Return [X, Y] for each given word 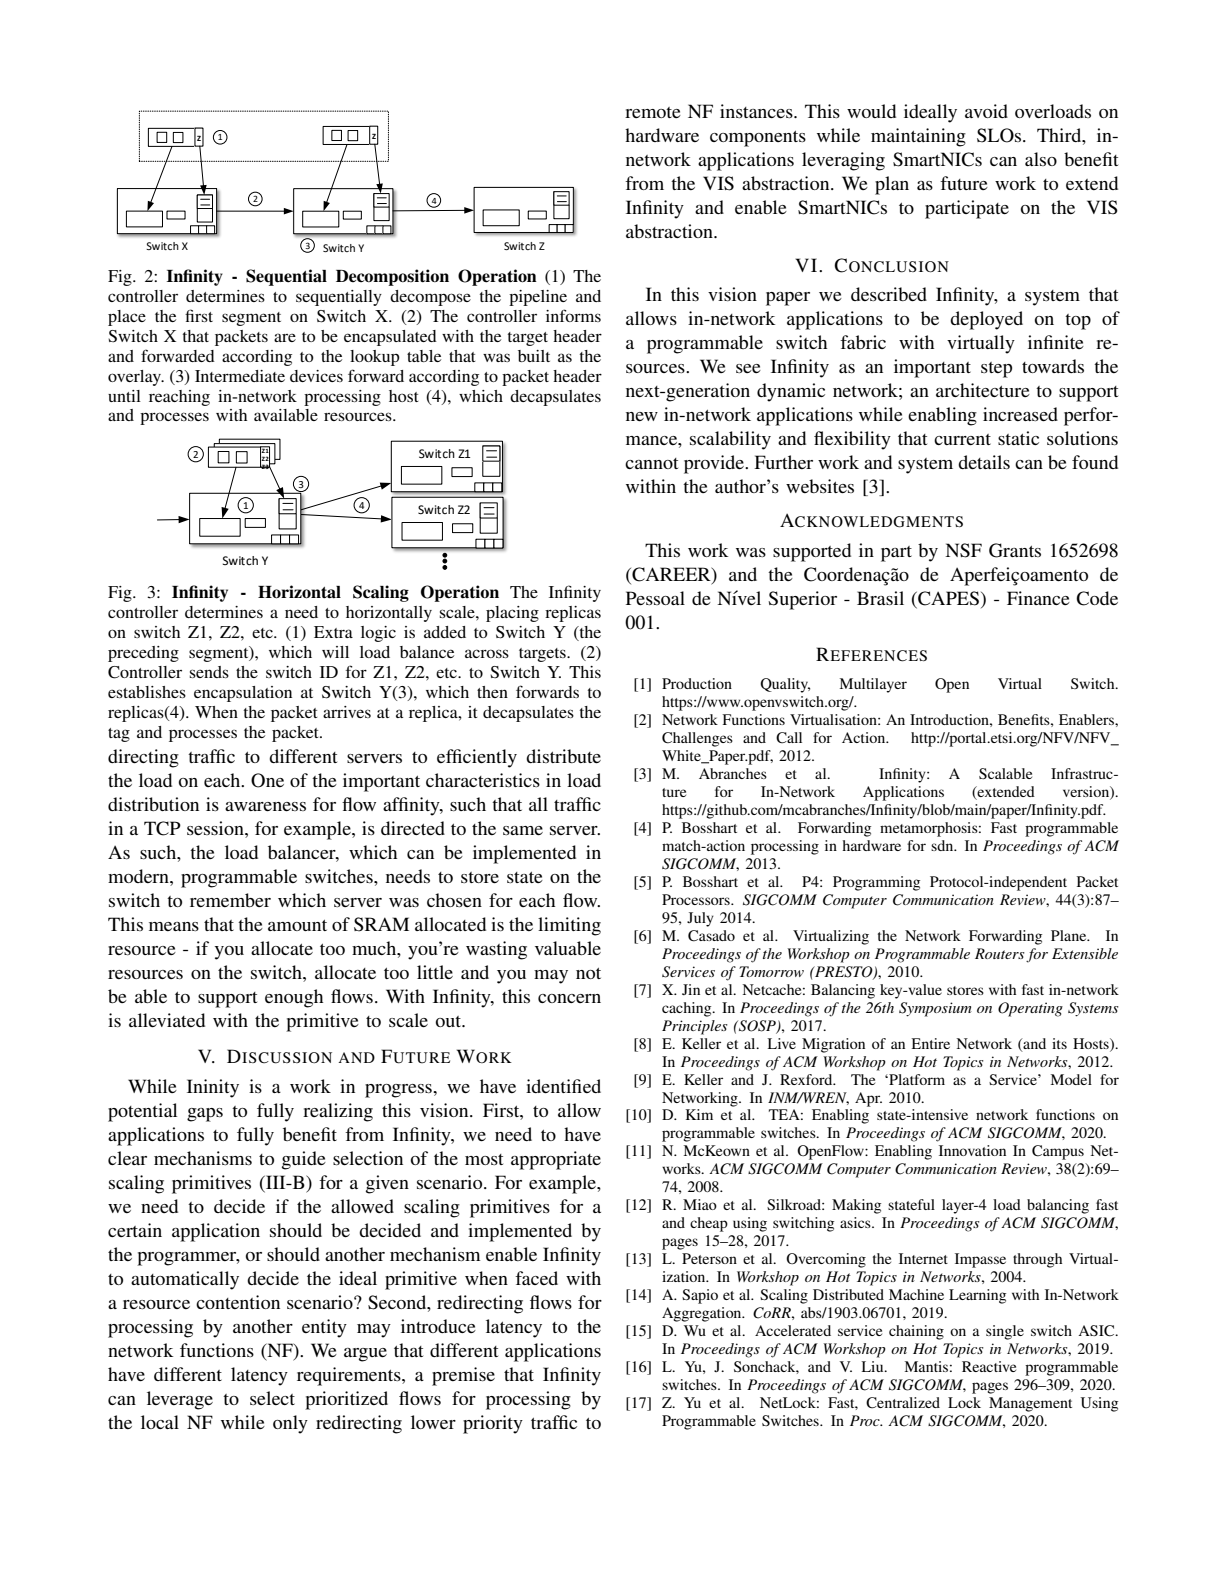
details [984, 462]
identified [563, 1086]
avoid [986, 111]
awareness [265, 806]
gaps [205, 1115]
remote [653, 112]
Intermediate [240, 376]
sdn [943, 845]
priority [493, 1424]
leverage [180, 1400]
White [682, 757]
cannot [651, 463]
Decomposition [392, 277]
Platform [916, 1079]
